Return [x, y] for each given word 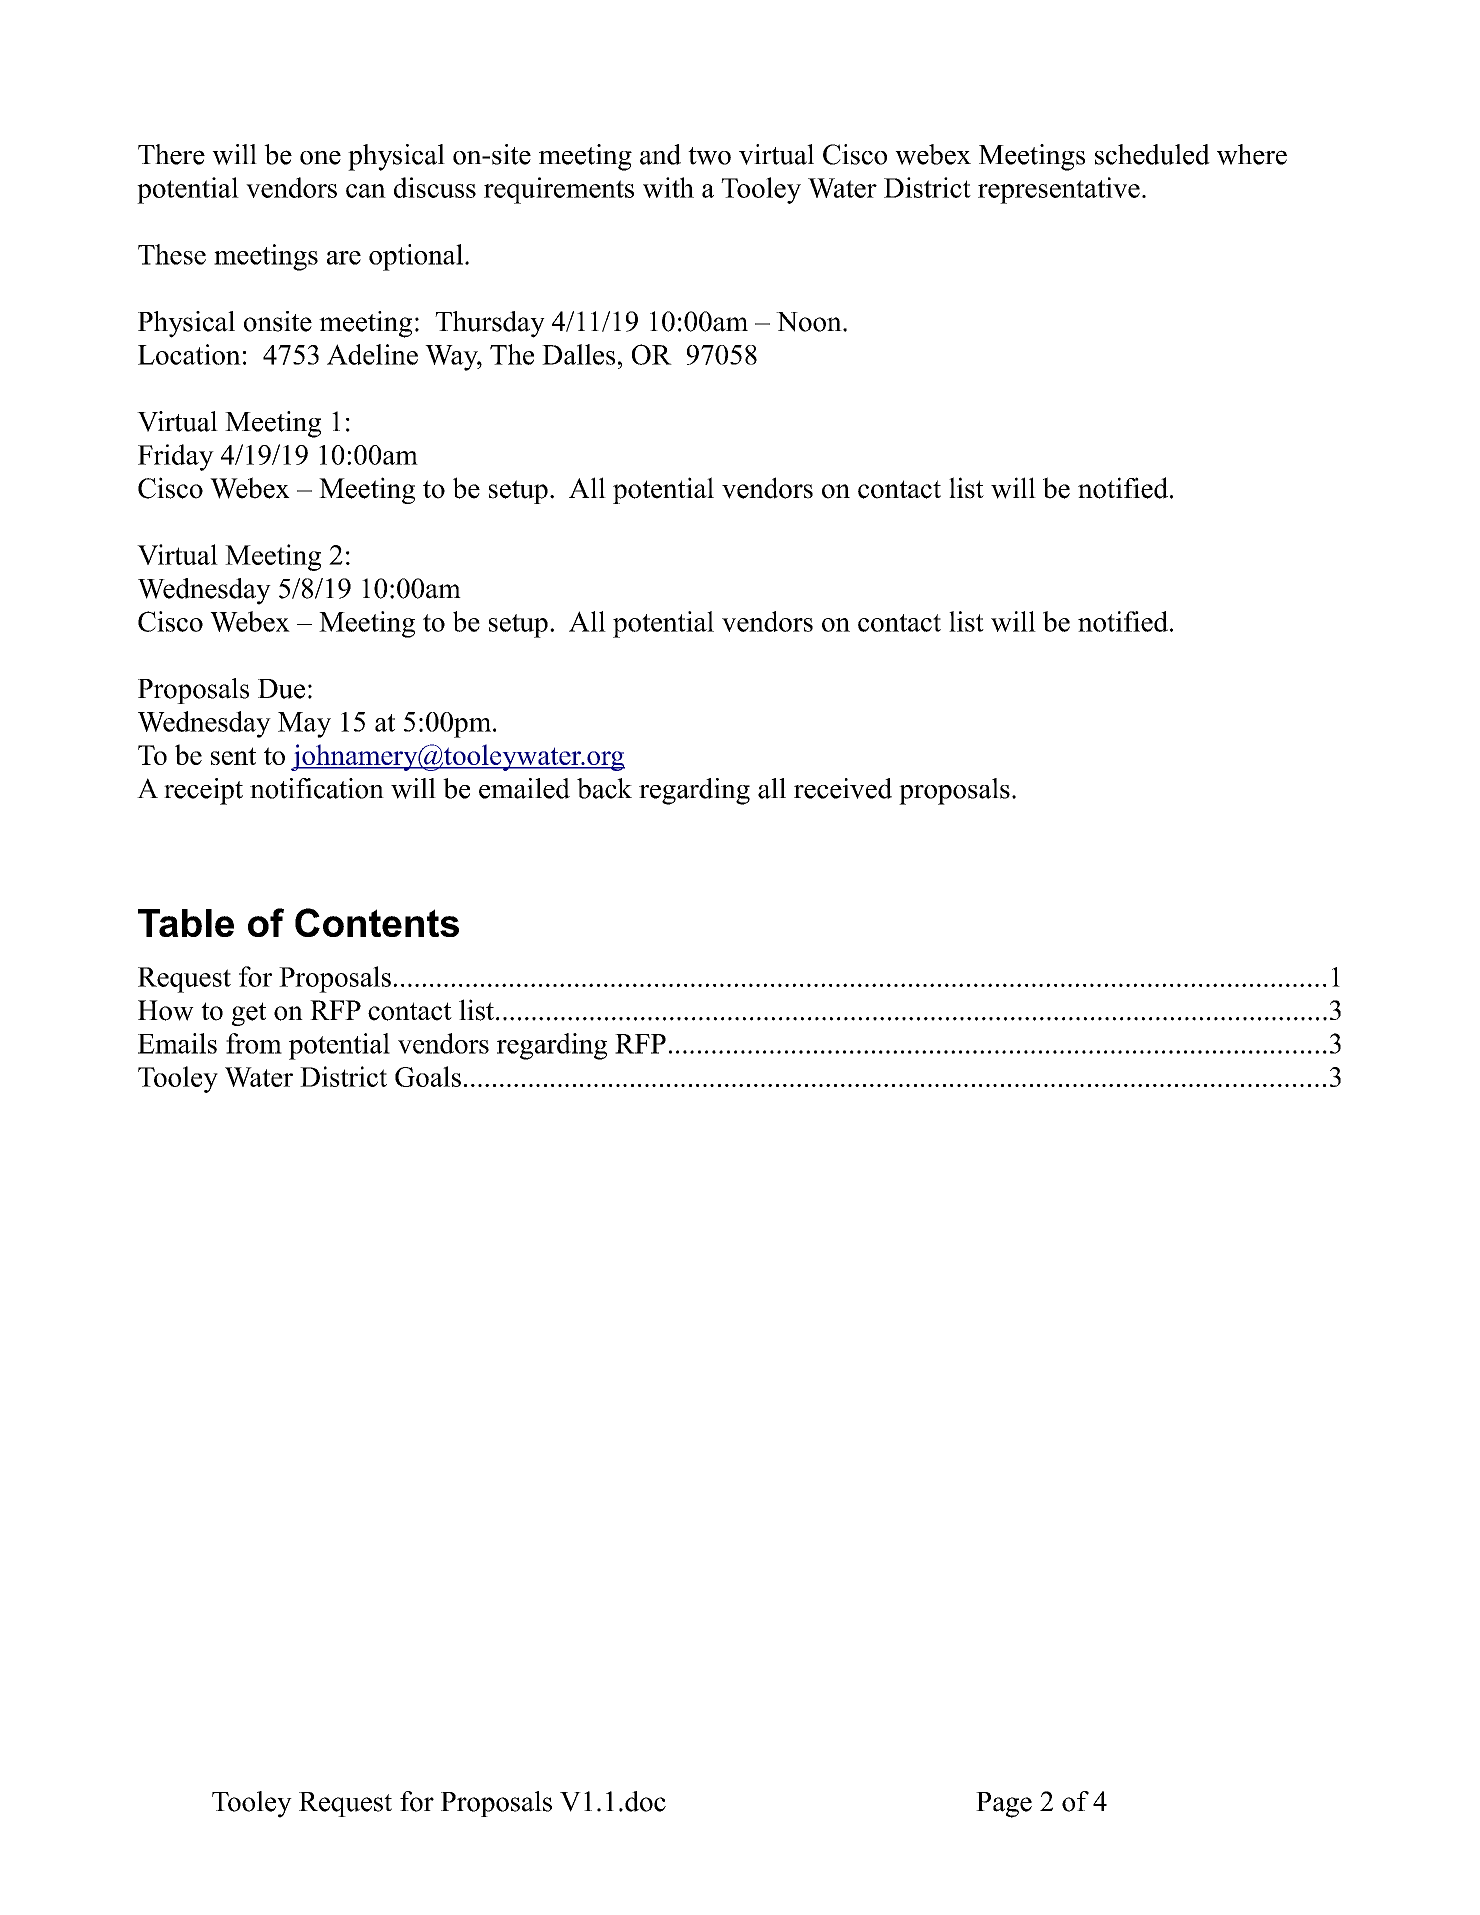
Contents [377, 922]
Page [1004, 1805]
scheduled [1152, 154]
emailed [524, 788]
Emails [177, 1043]
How [166, 1010]
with [668, 187]
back [604, 788]
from [254, 1043]
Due [281, 689]
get [249, 1014]
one [320, 158]
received [843, 788]
